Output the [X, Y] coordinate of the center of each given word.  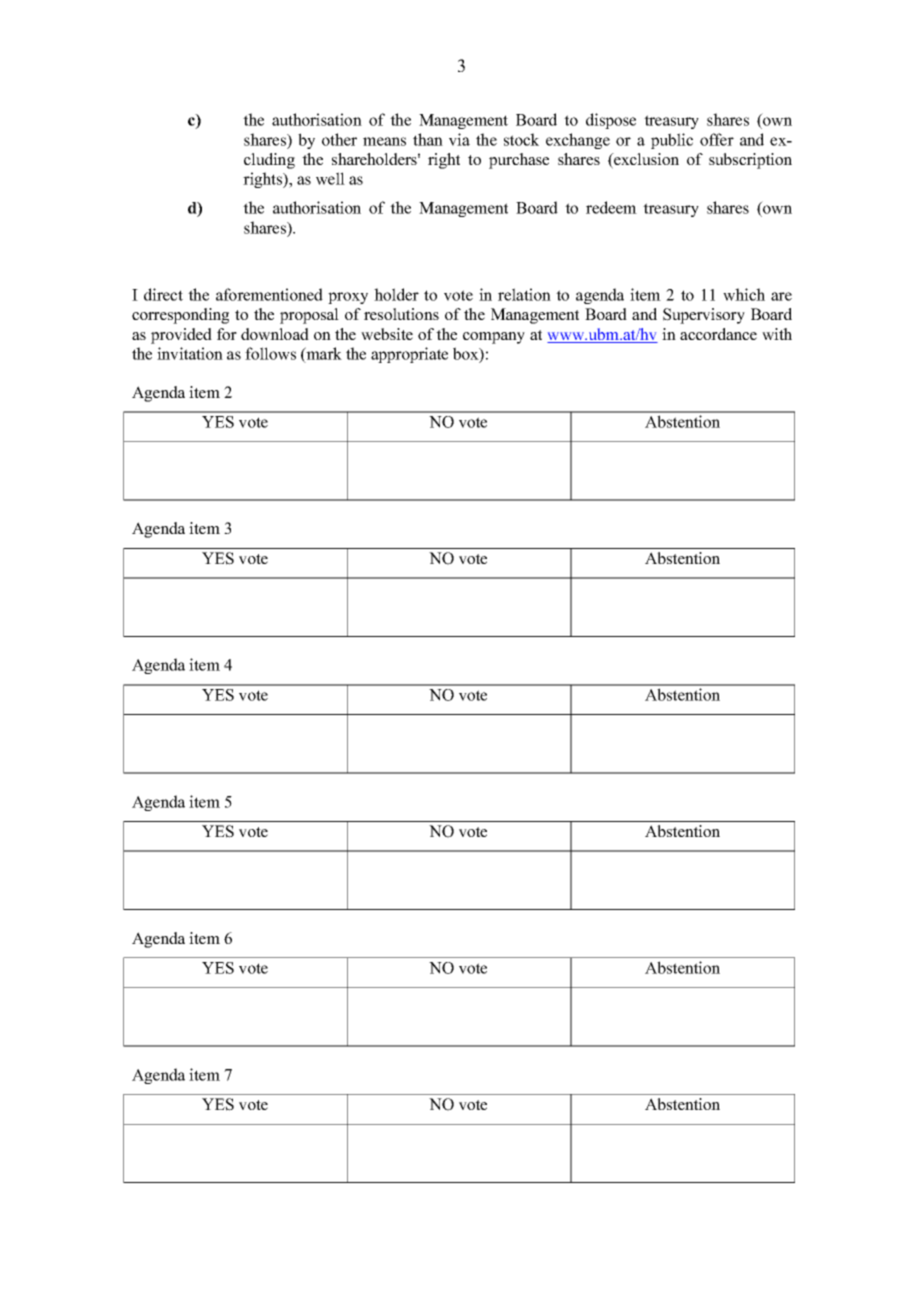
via [459, 139]
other [339, 139]
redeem [611, 207]
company [494, 338]
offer [717, 139]
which [744, 294]
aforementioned [269, 294]
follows [270, 353]
